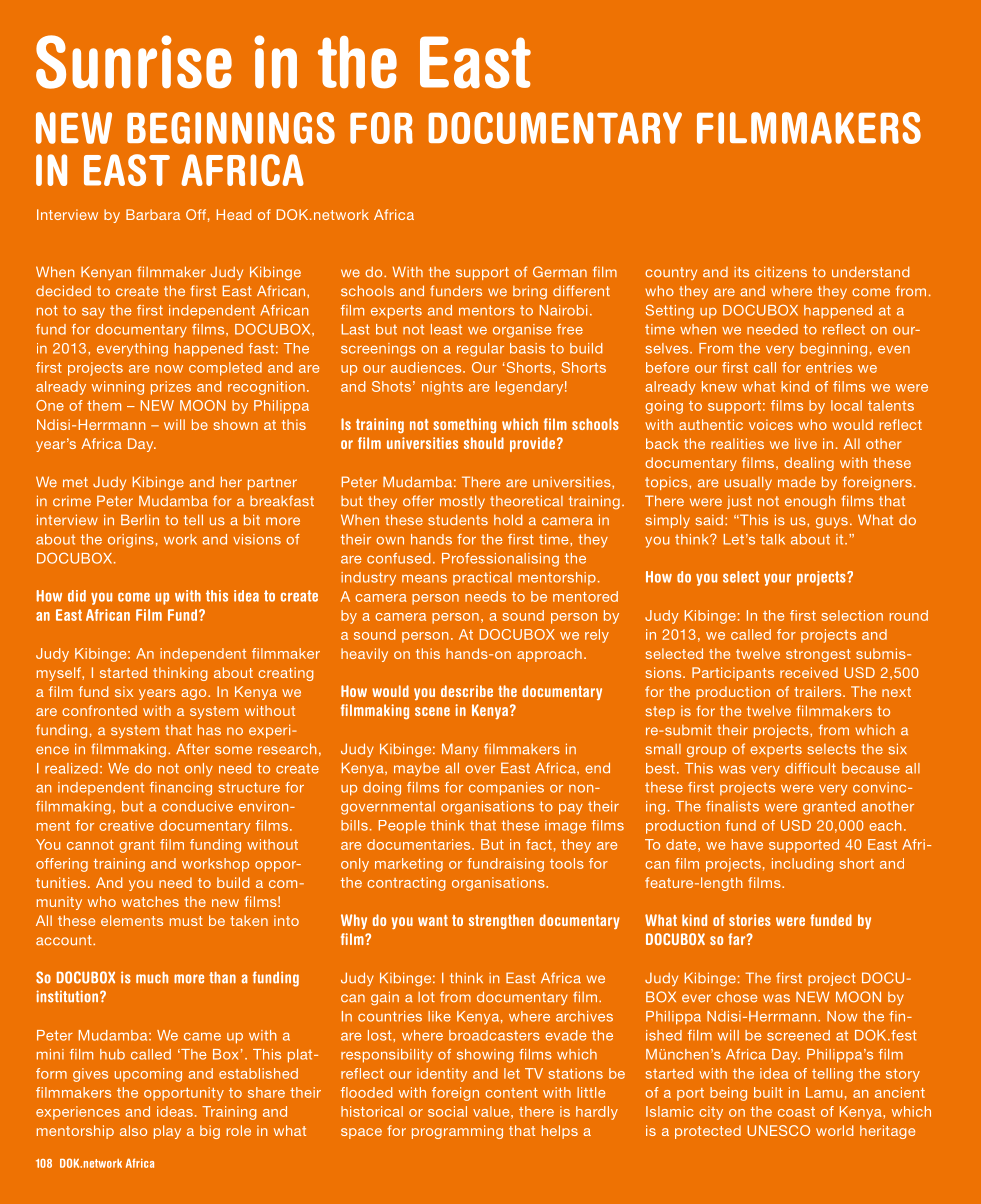  I want to click on content, so click(511, 1093).
